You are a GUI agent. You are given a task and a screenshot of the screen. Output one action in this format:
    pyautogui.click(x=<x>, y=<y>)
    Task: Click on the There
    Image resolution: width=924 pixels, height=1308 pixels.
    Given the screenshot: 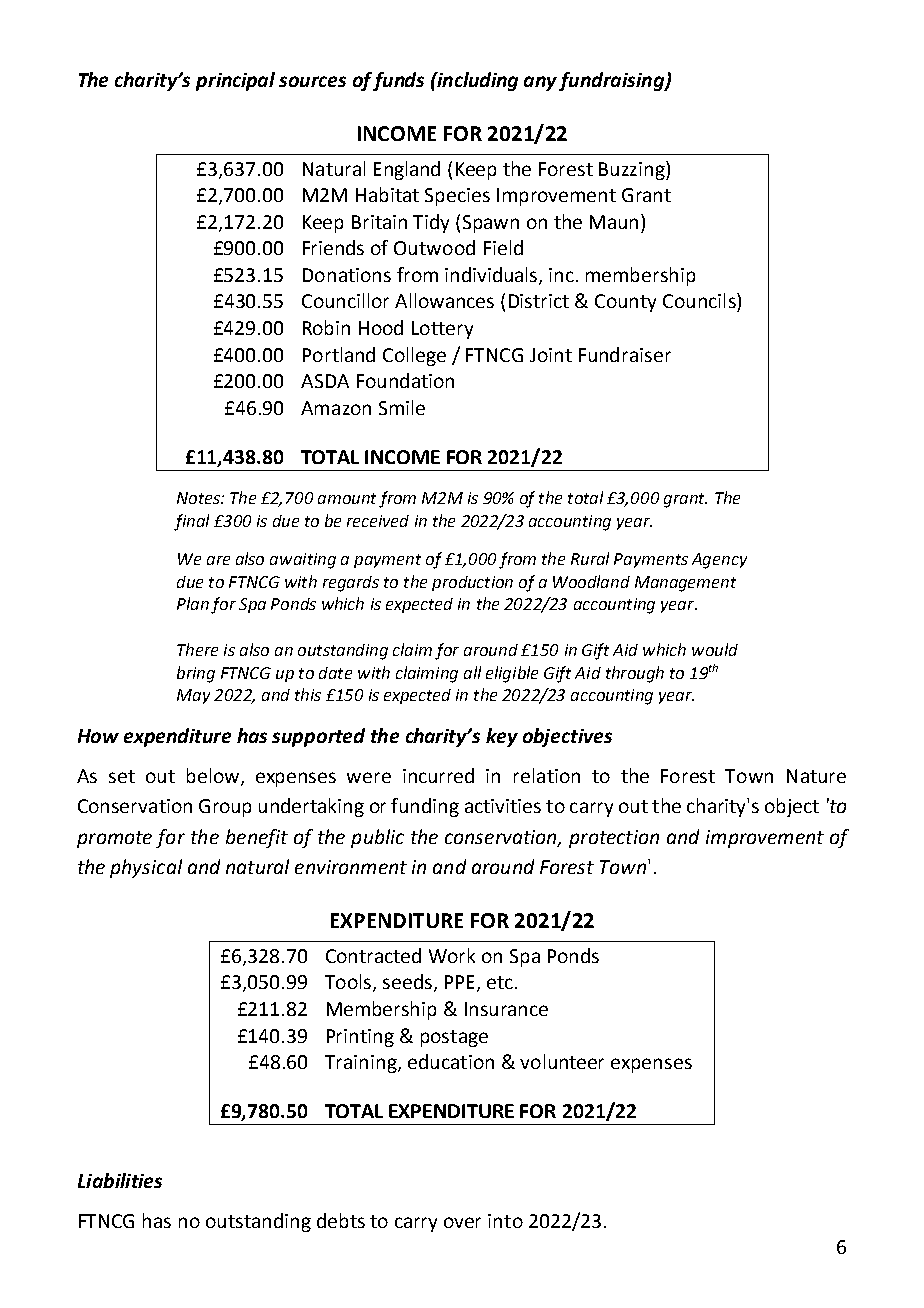 What is the action you would take?
    pyautogui.click(x=197, y=649)
